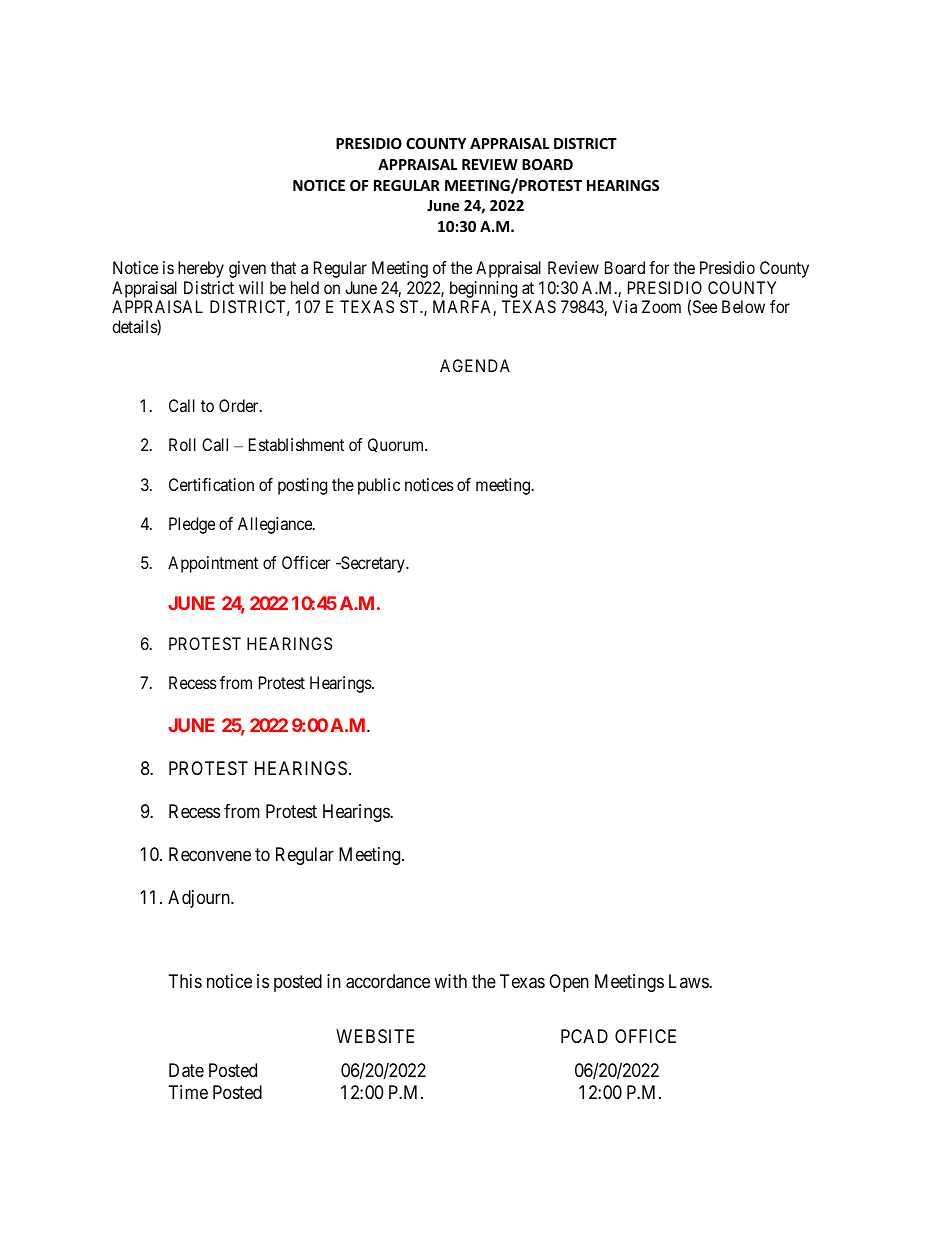 Image resolution: width=952 pixels, height=1233 pixels. What do you see at coordinates (483, 289) in the document?
I see `beginning` at bounding box center [483, 289].
